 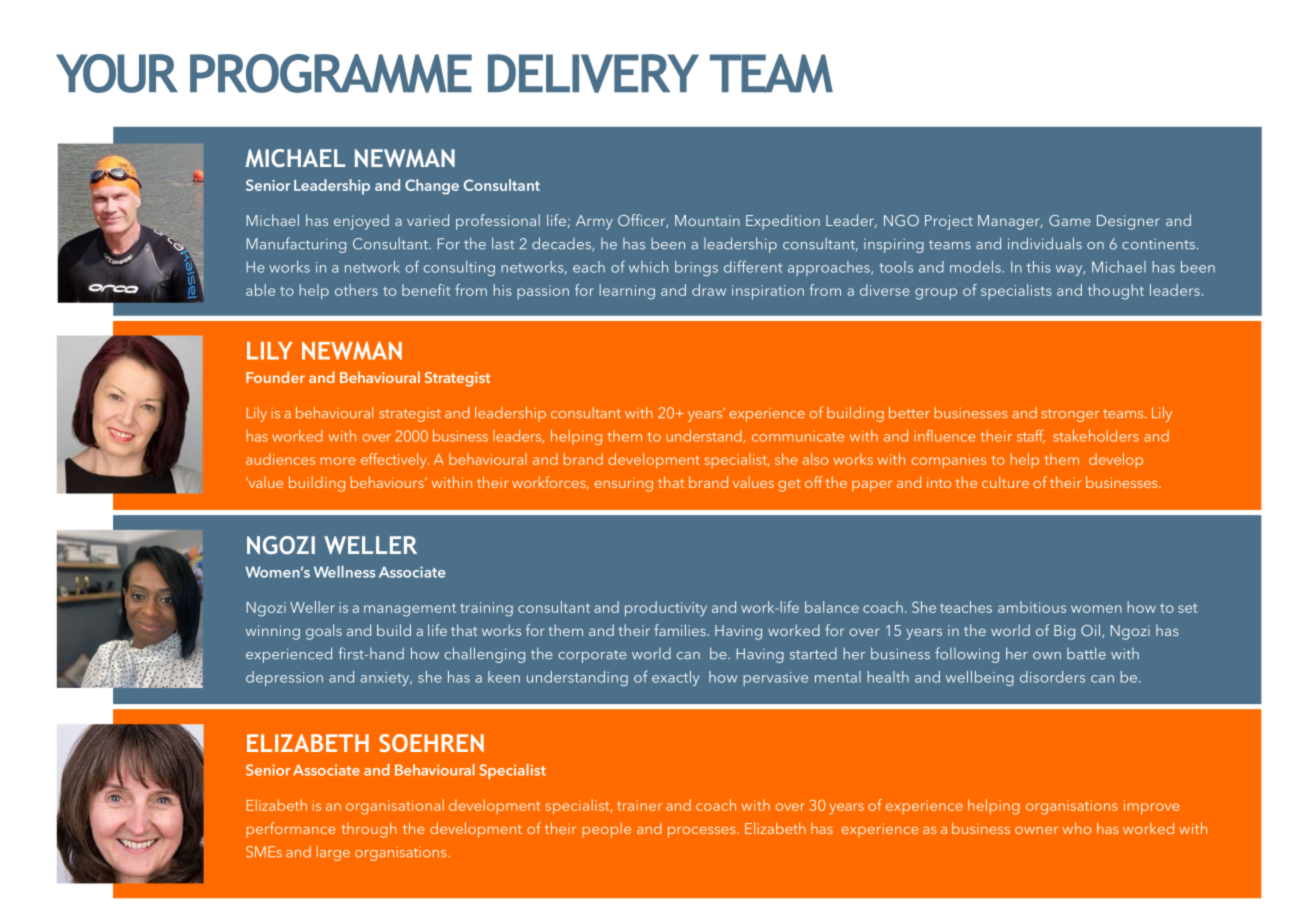 What do you see at coordinates (1032, 607) in the page?
I see `ambitious` at bounding box center [1032, 607].
